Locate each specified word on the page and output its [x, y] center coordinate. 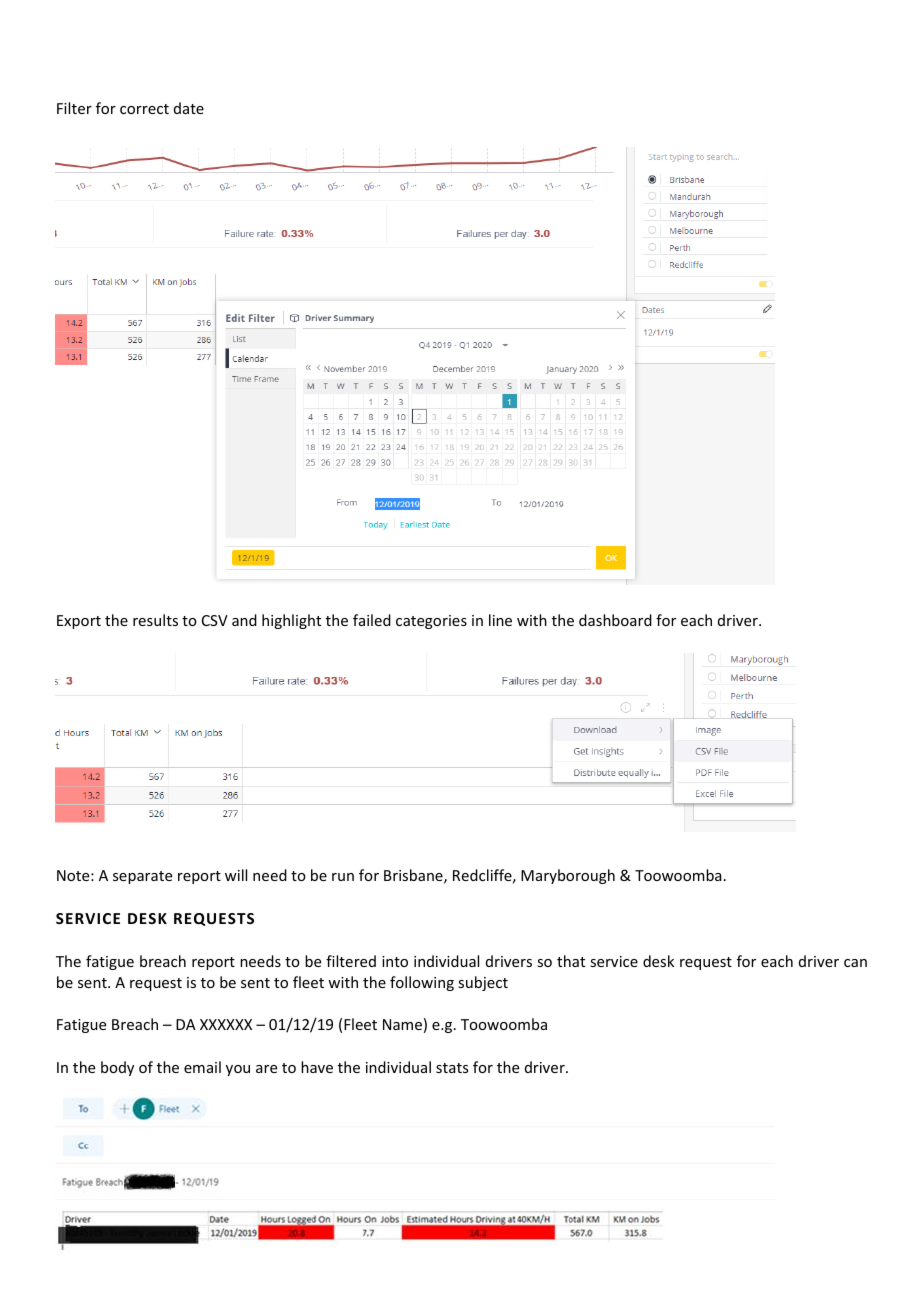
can [855, 963]
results [155, 620]
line [500, 620]
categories [431, 622]
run [343, 877]
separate [142, 877]
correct [144, 109]
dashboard [615, 620]
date [189, 108]
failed [372, 620]
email [202, 1067]
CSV [215, 620]
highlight [291, 621]
